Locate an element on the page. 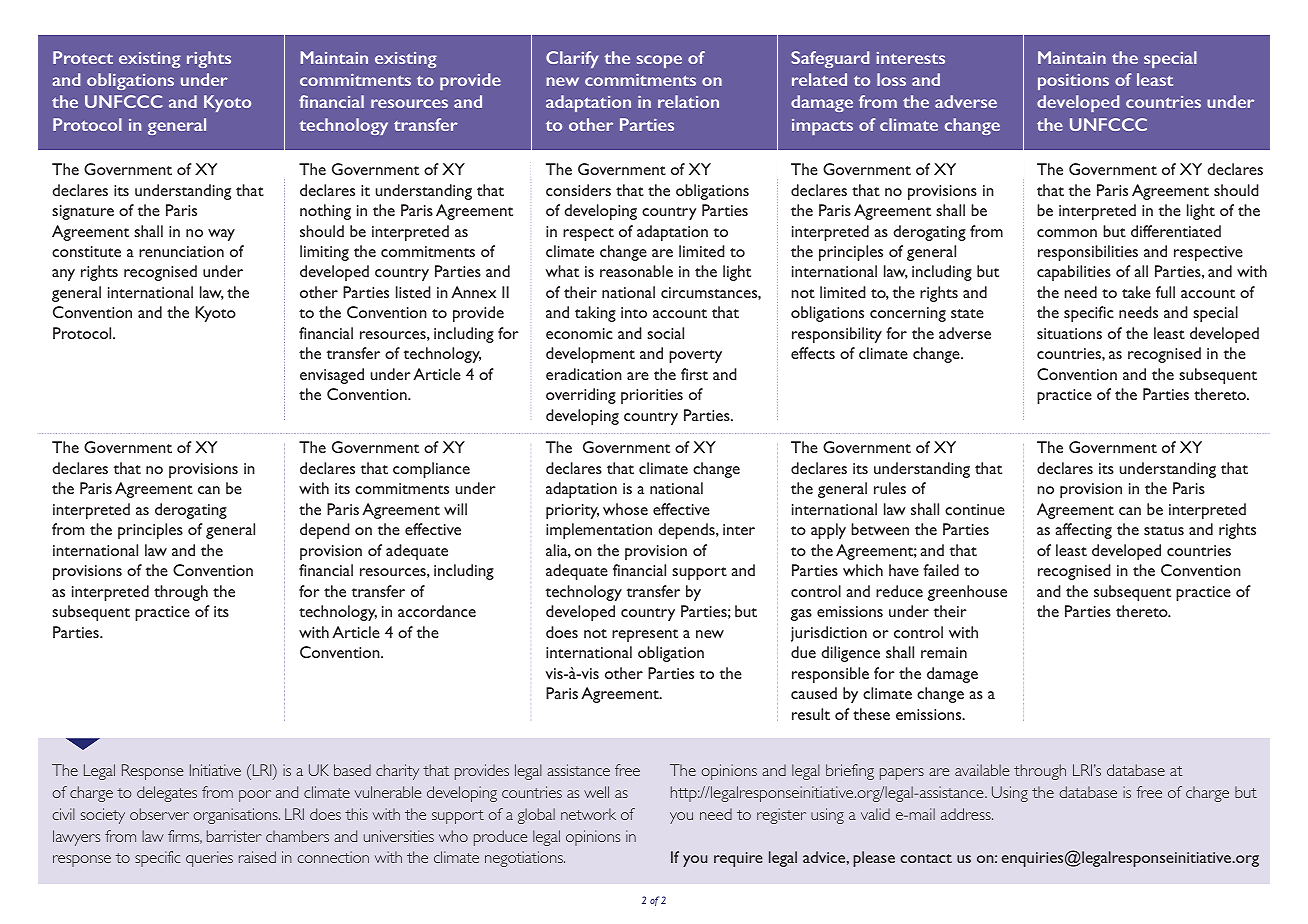 The height and width of the document is (924, 1308). represent is located at coordinates (645, 635).
